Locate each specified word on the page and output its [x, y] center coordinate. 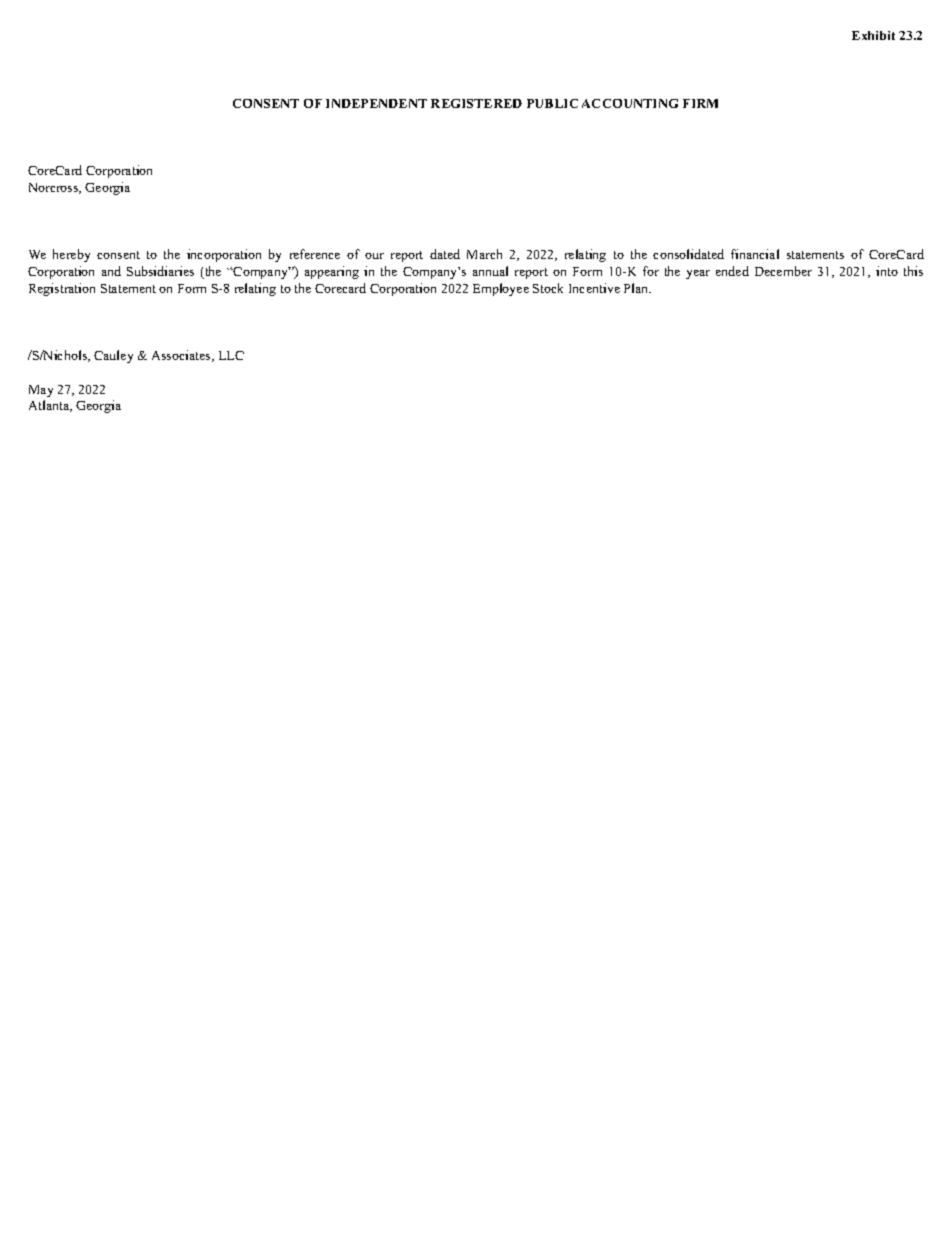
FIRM [700, 103]
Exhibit [873, 35]
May [41, 391]
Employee [501, 289]
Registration [62, 289]
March [484, 254]
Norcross [55, 188]
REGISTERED [476, 103]
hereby [71, 255]
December [783, 271]
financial [755, 254]
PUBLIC [552, 103]
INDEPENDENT [376, 103]
